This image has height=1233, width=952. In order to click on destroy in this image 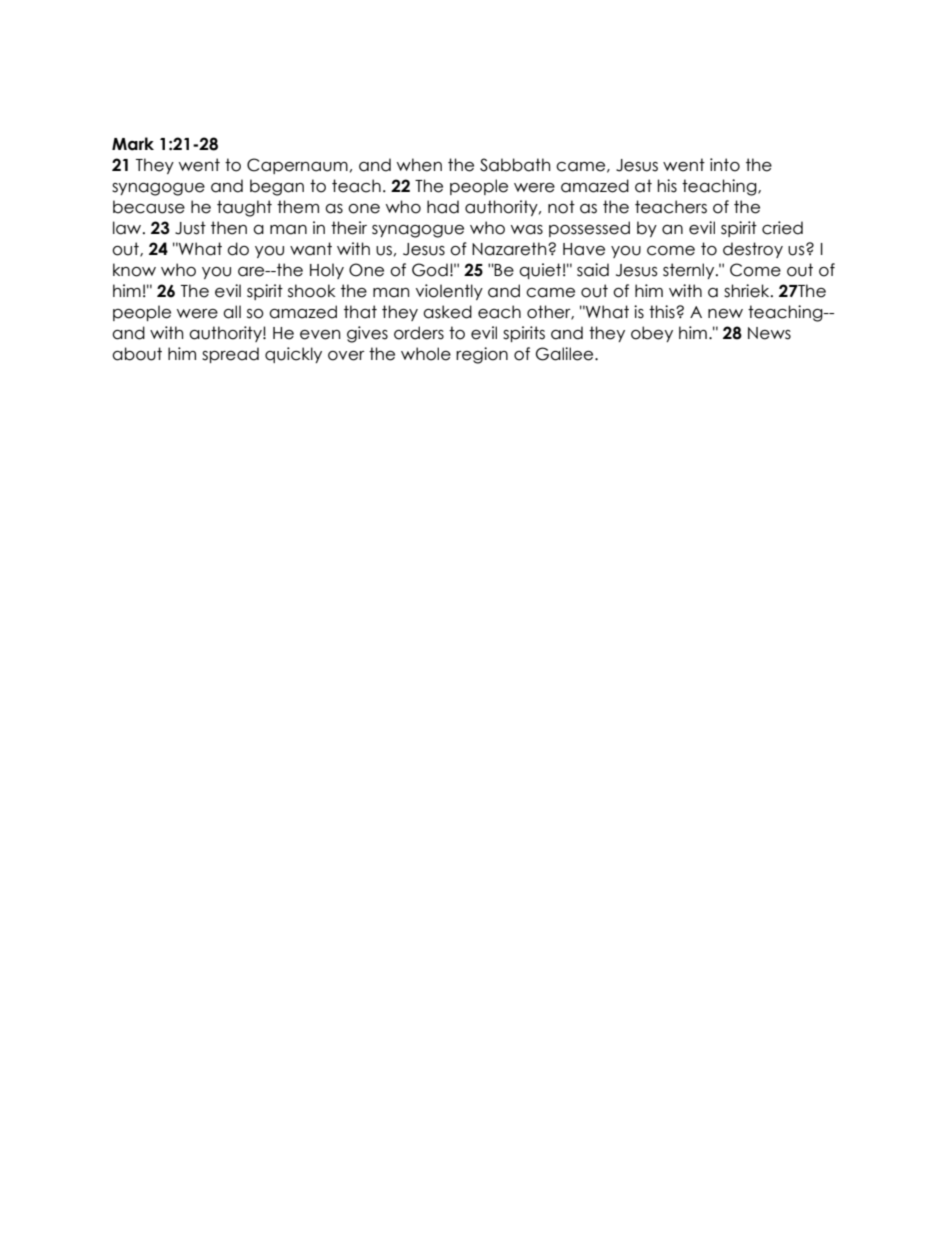, I will do `click(753, 250)`.
